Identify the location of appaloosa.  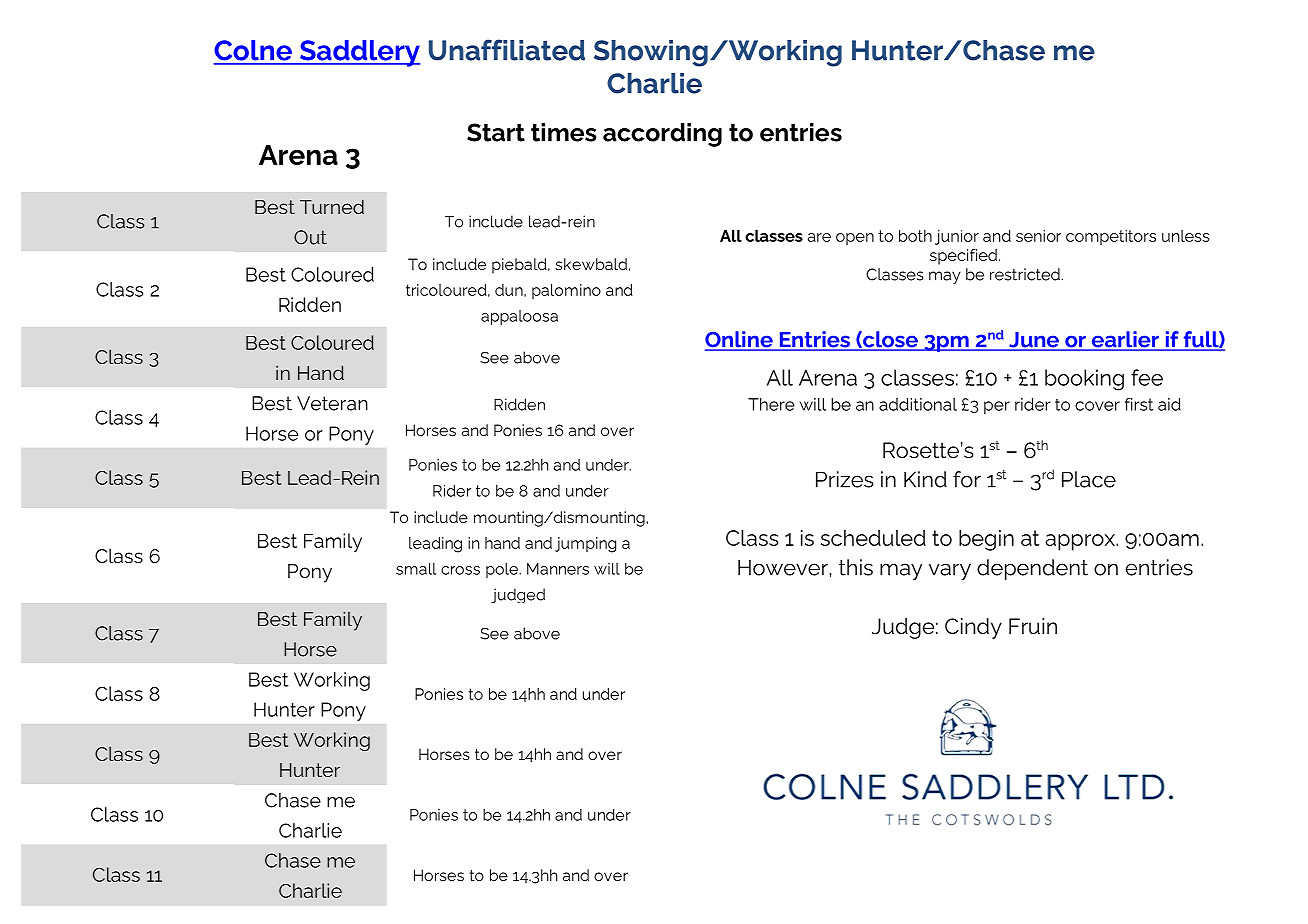
(519, 317).
